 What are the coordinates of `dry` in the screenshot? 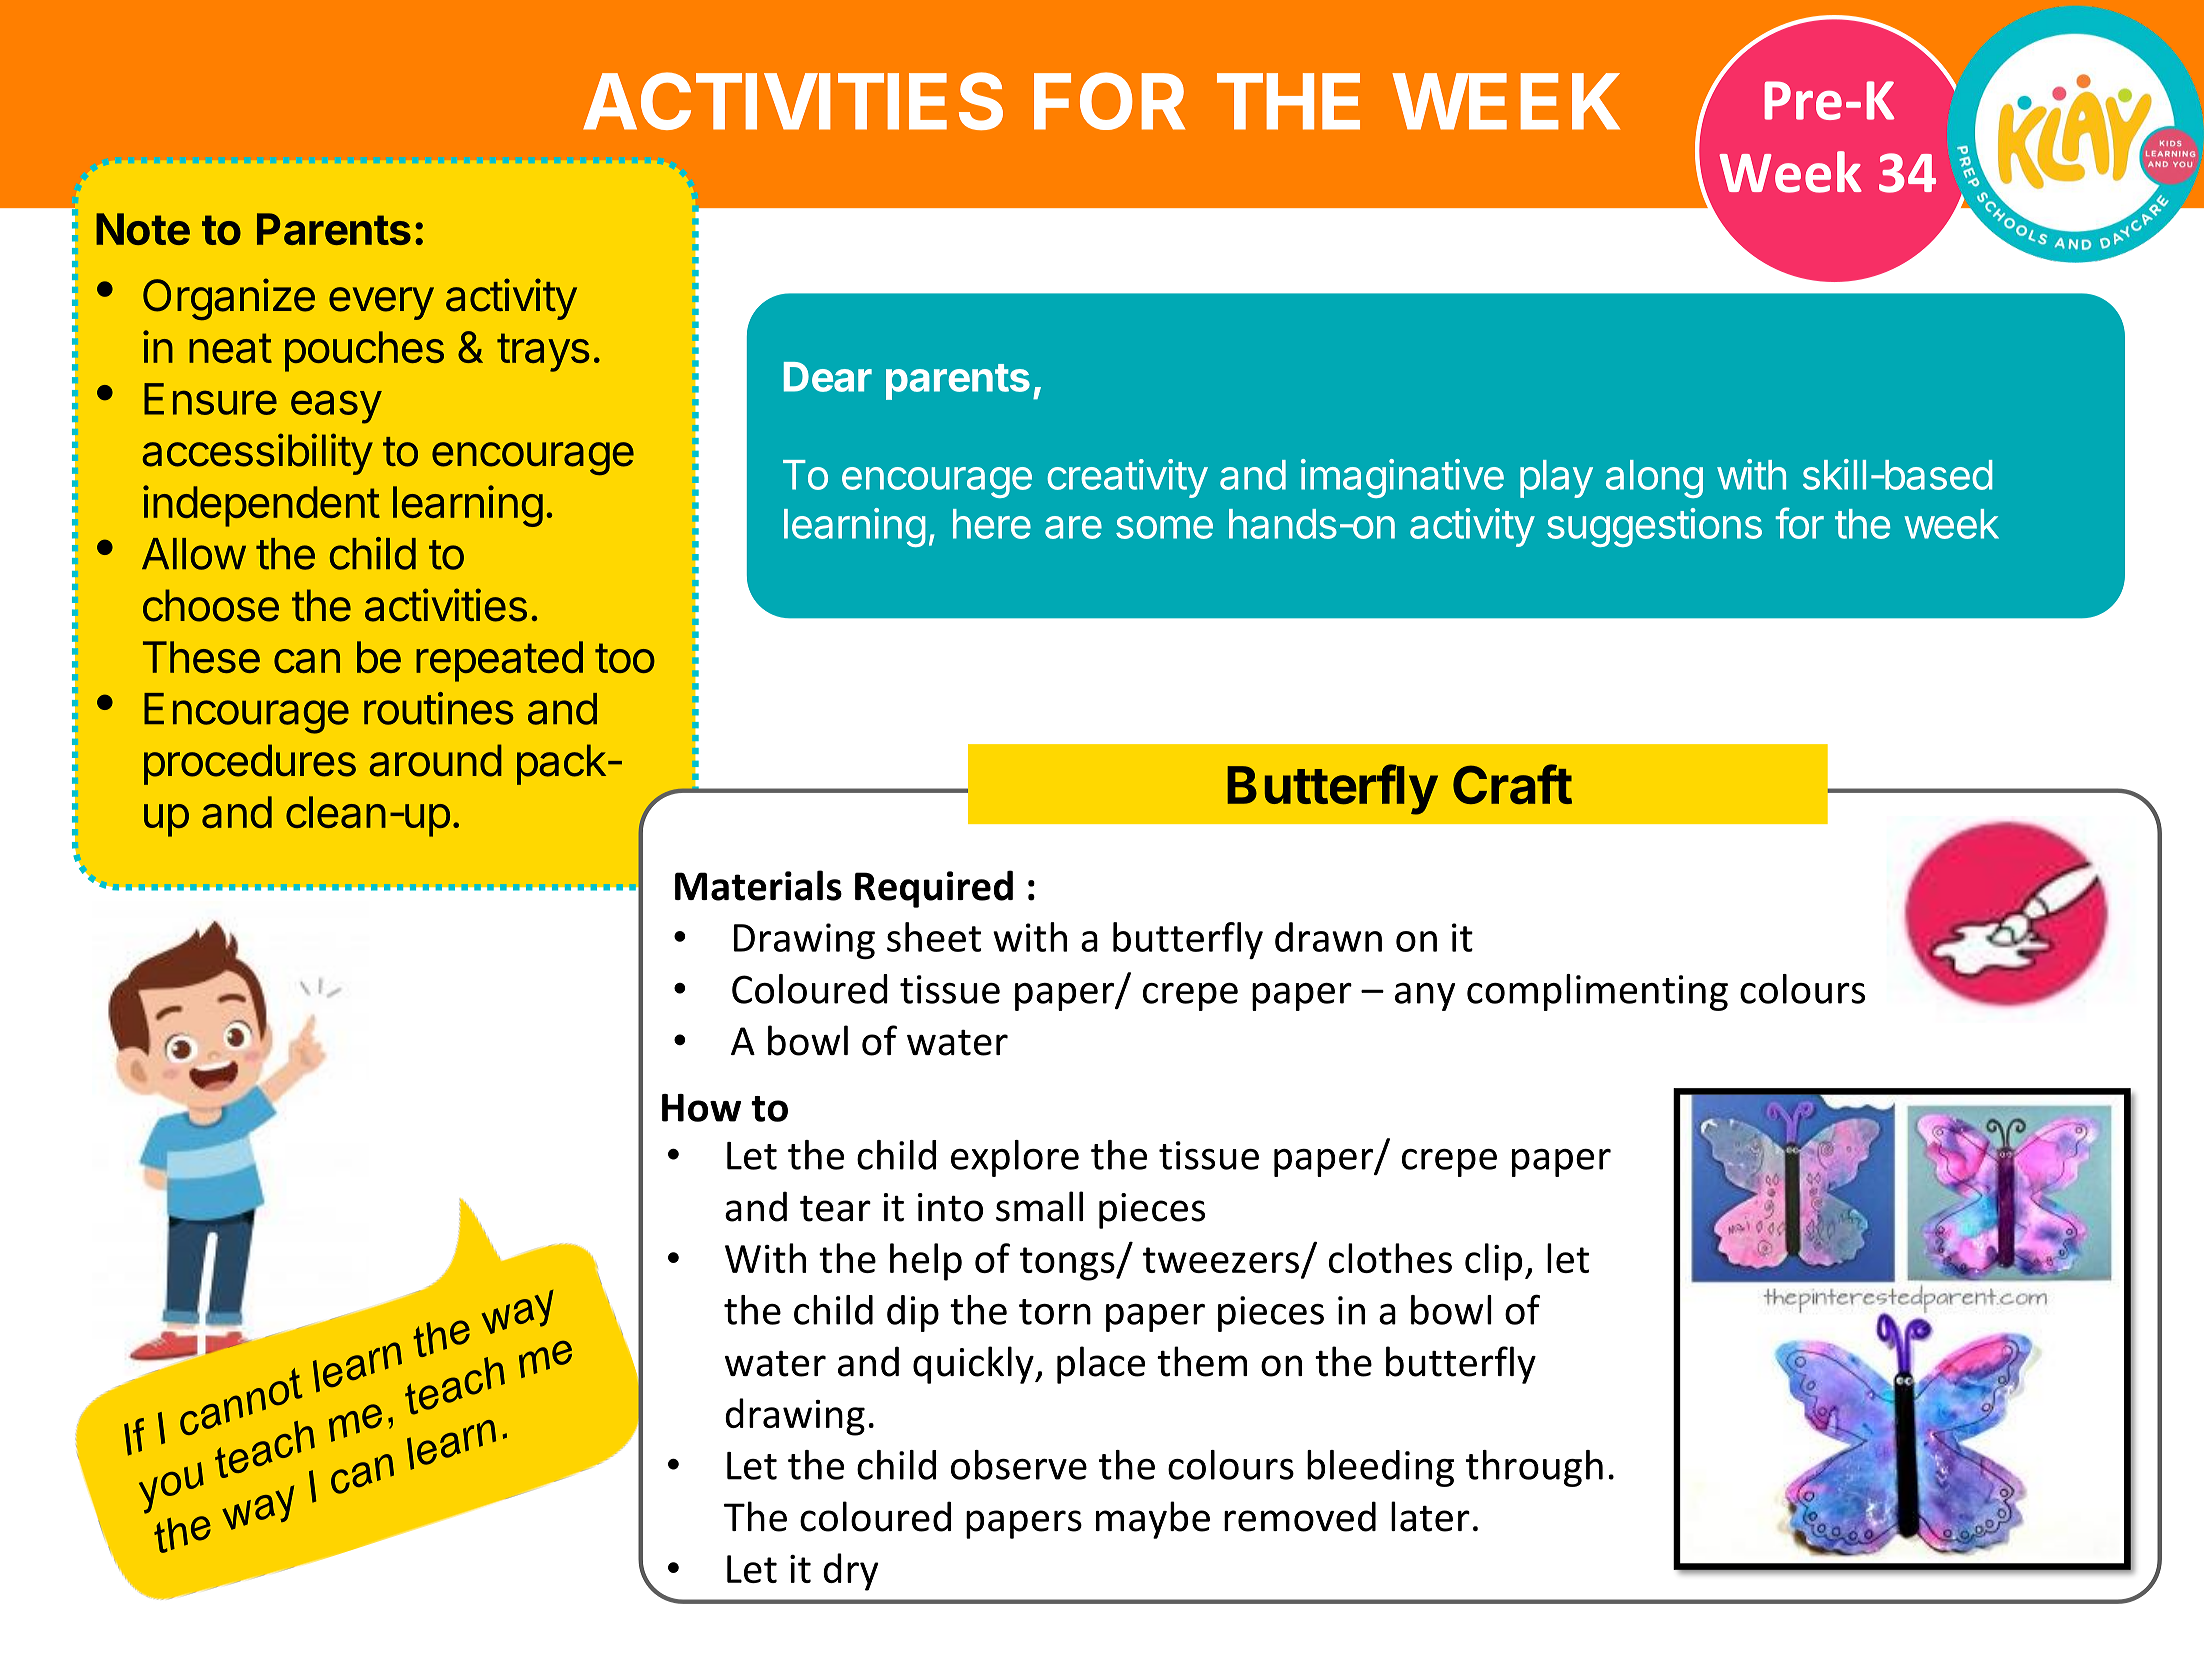 It's located at (851, 1572).
